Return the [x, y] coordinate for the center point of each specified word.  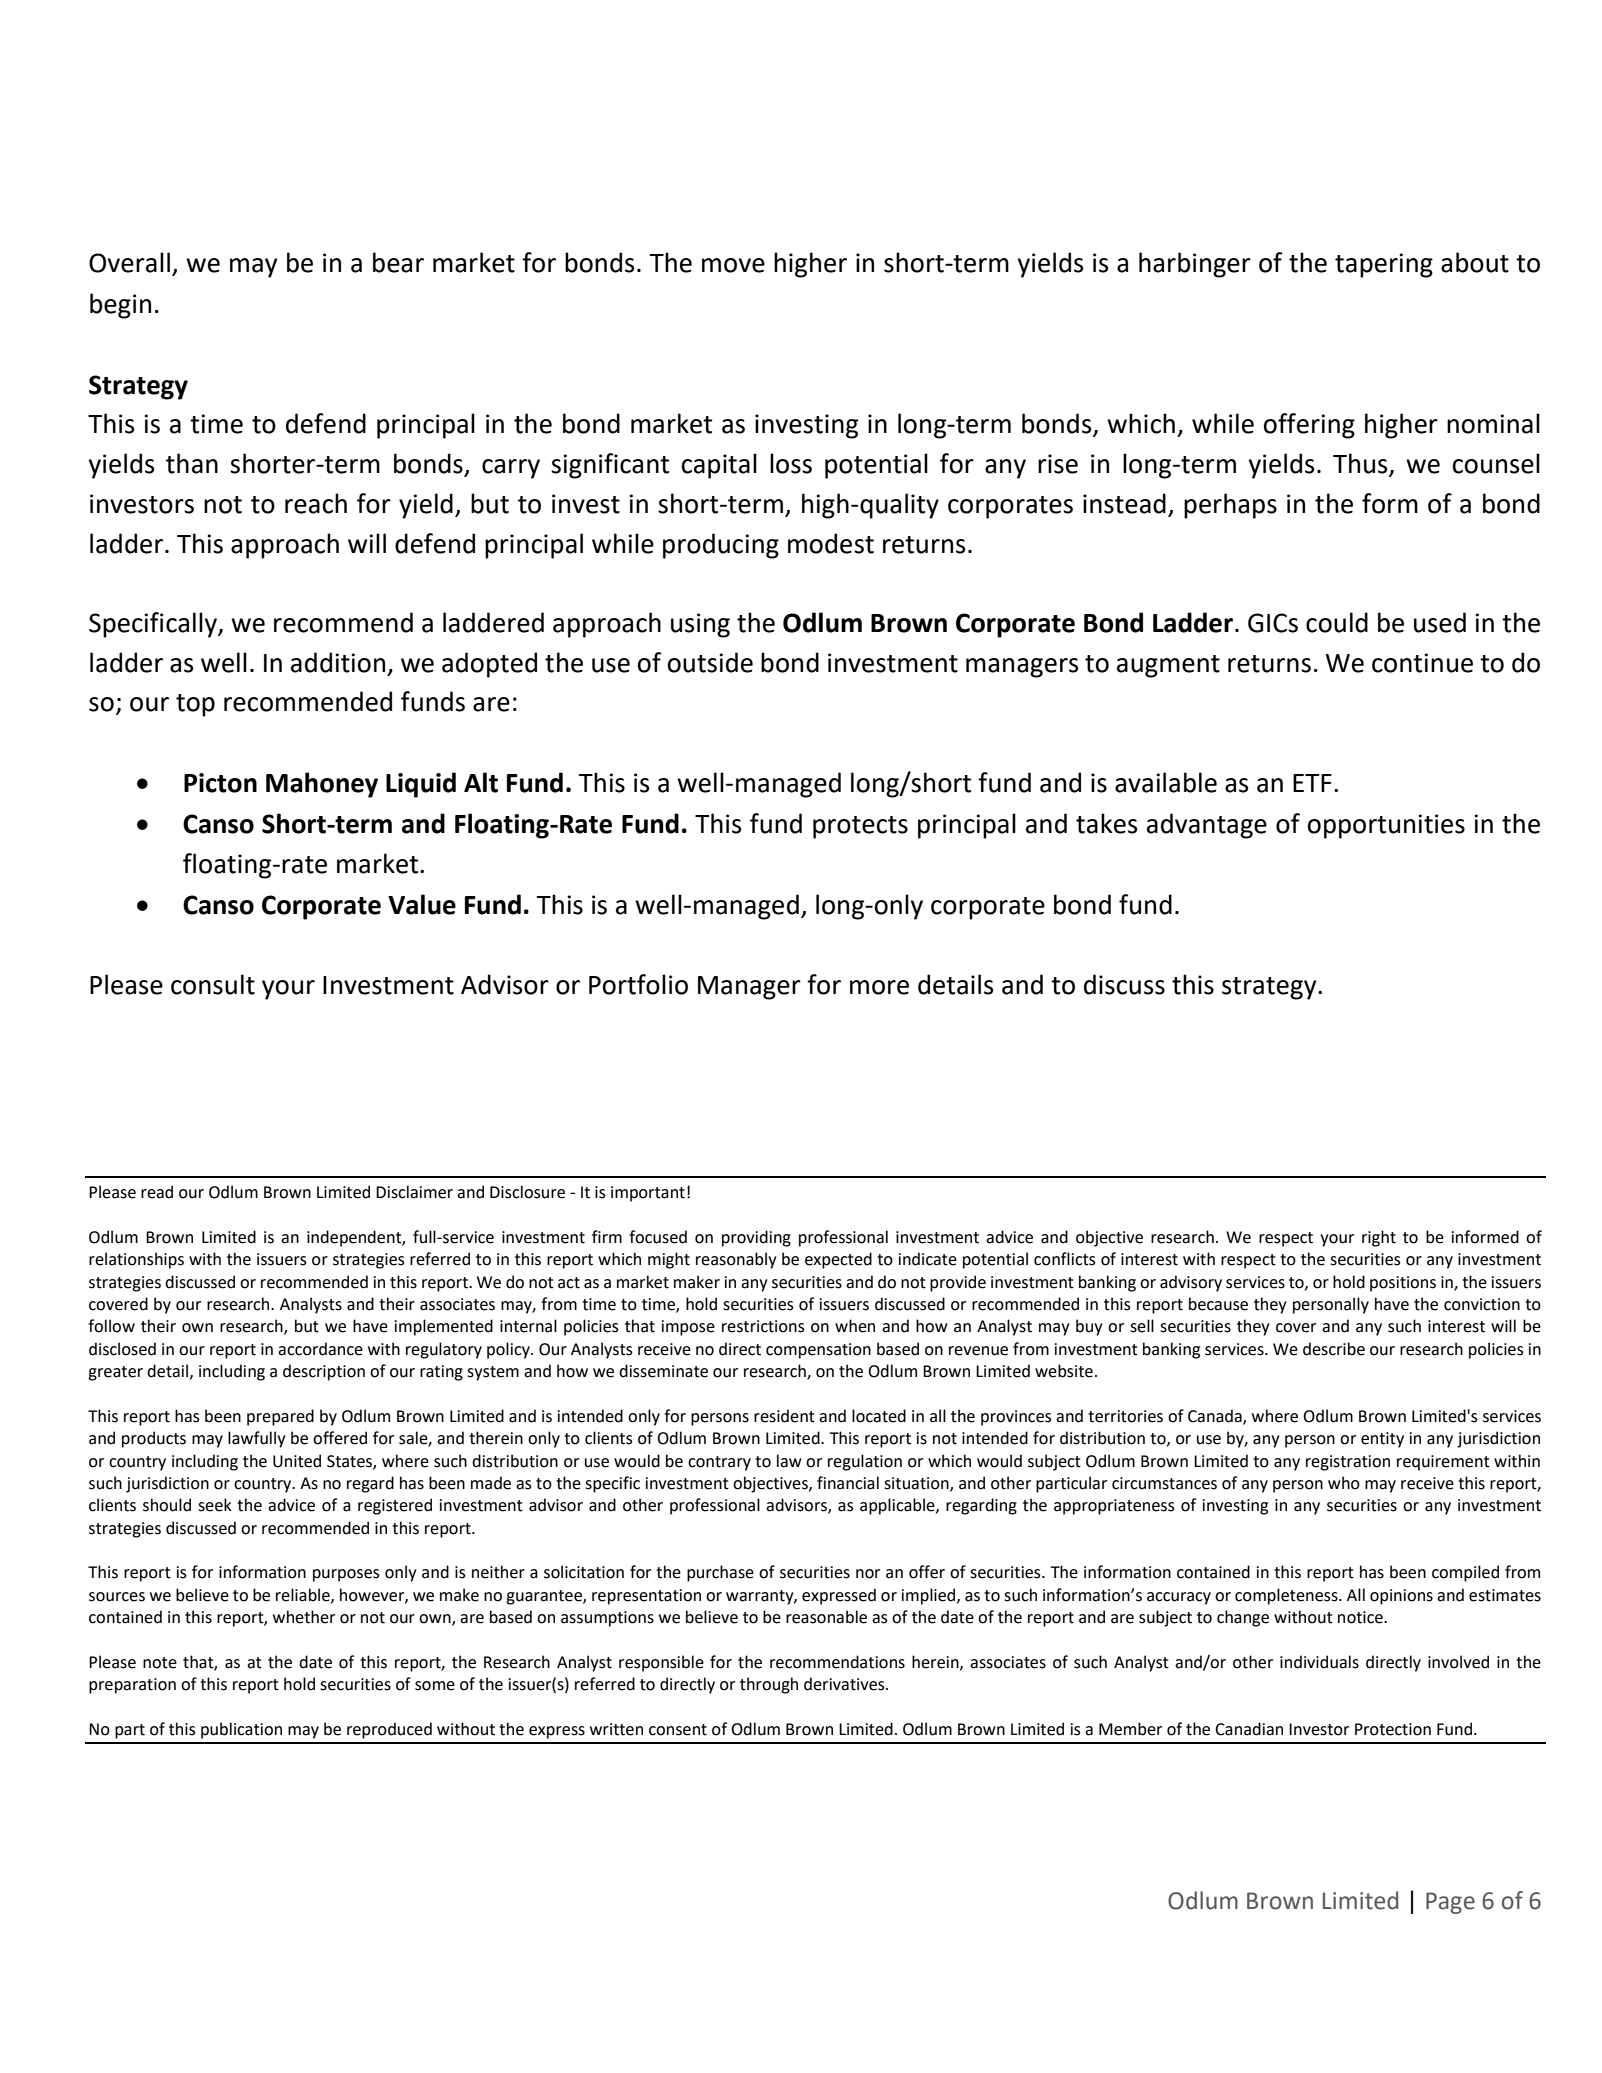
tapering [1384, 265]
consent [678, 1730]
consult [213, 984]
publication [241, 1730]
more [879, 987]
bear [398, 262]
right [1379, 1238]
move [733, 265]
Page [1450, 1903]
